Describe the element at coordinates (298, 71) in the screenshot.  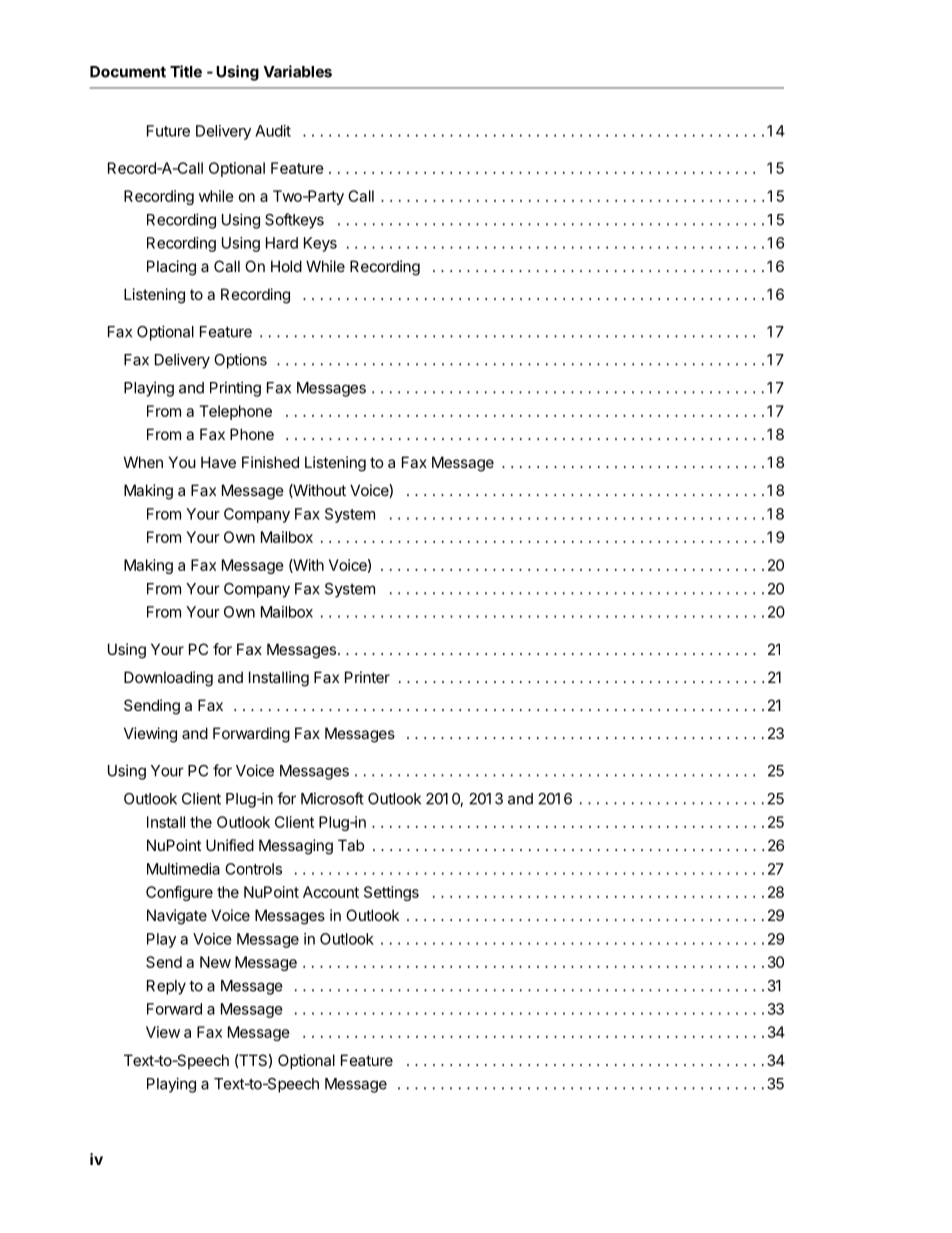
I see `Variables` at that location.
